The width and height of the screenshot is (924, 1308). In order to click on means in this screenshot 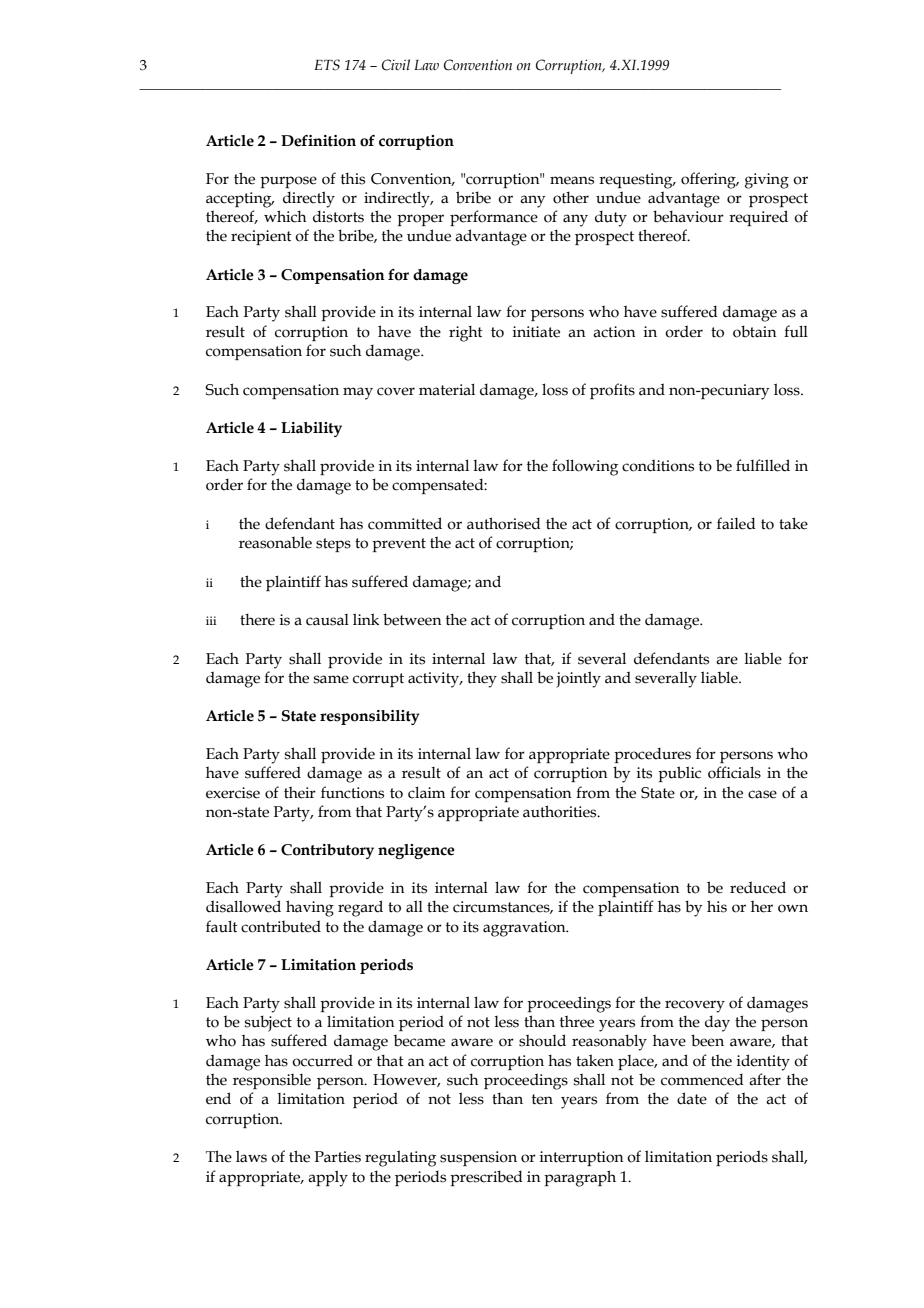, I will do `click(572, 180)`.
